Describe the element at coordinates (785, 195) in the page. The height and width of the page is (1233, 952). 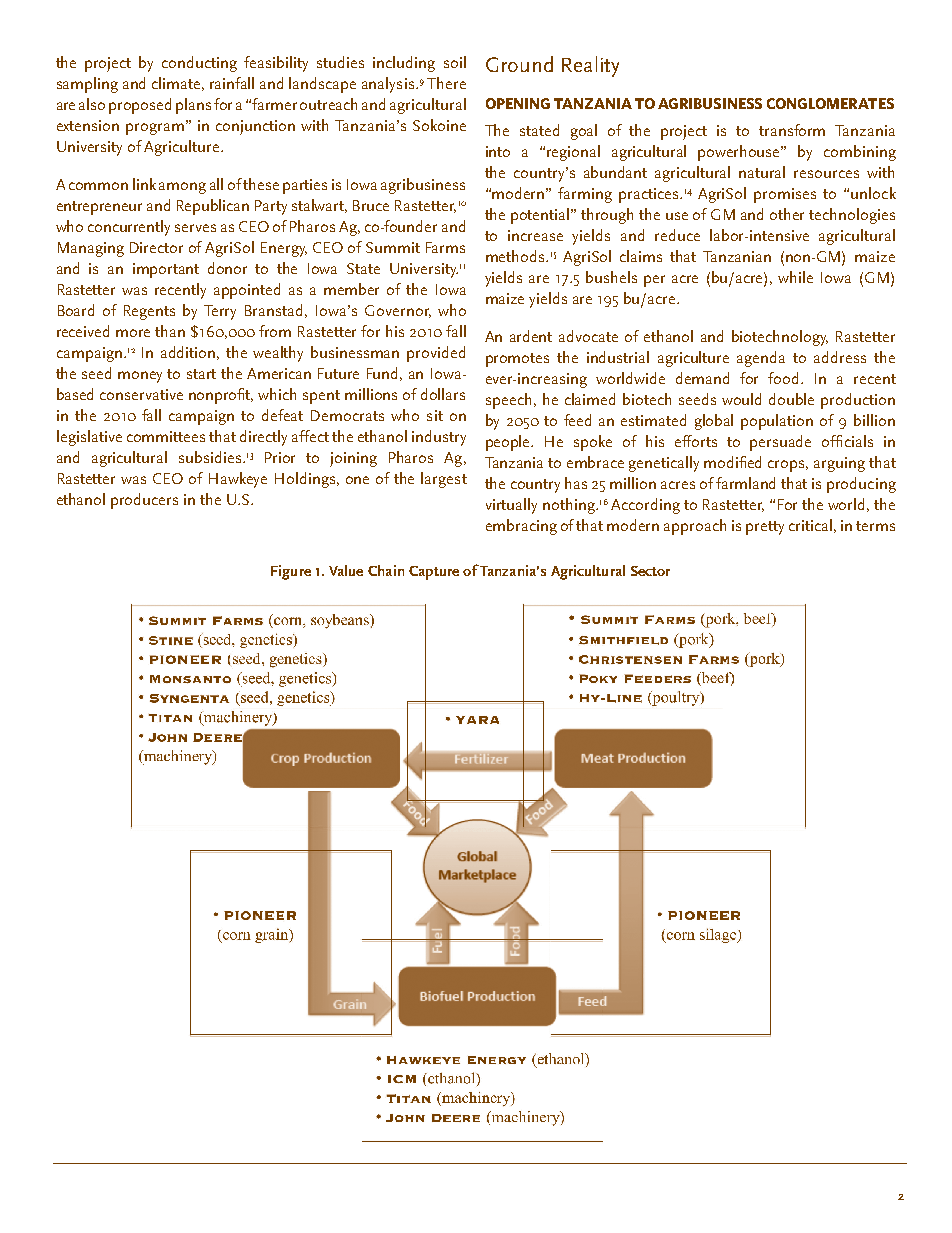
I see `promises` at that location.
